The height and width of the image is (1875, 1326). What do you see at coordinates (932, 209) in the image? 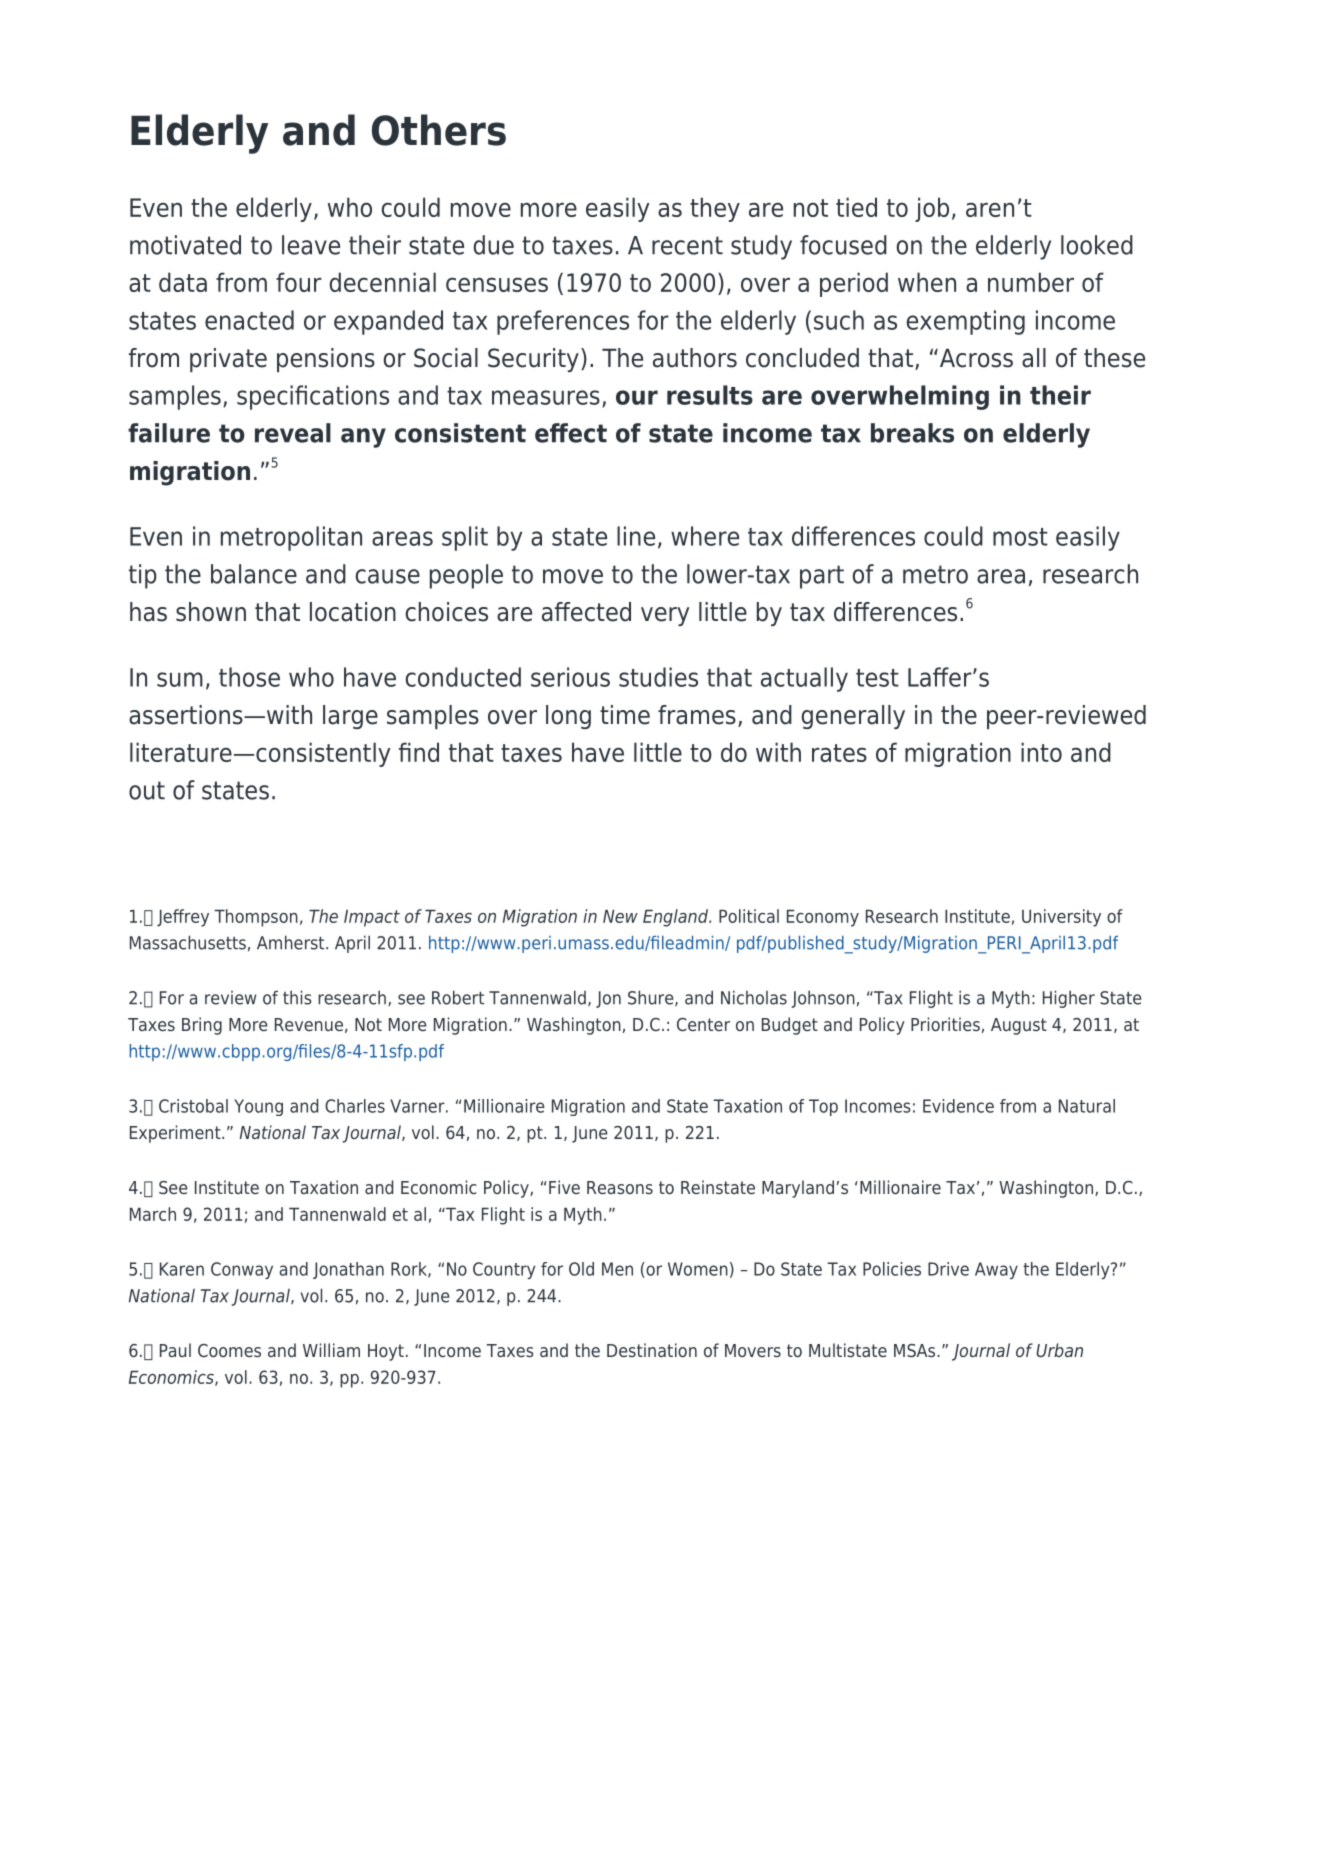
I see `job` at bounding box center [932, 209].
